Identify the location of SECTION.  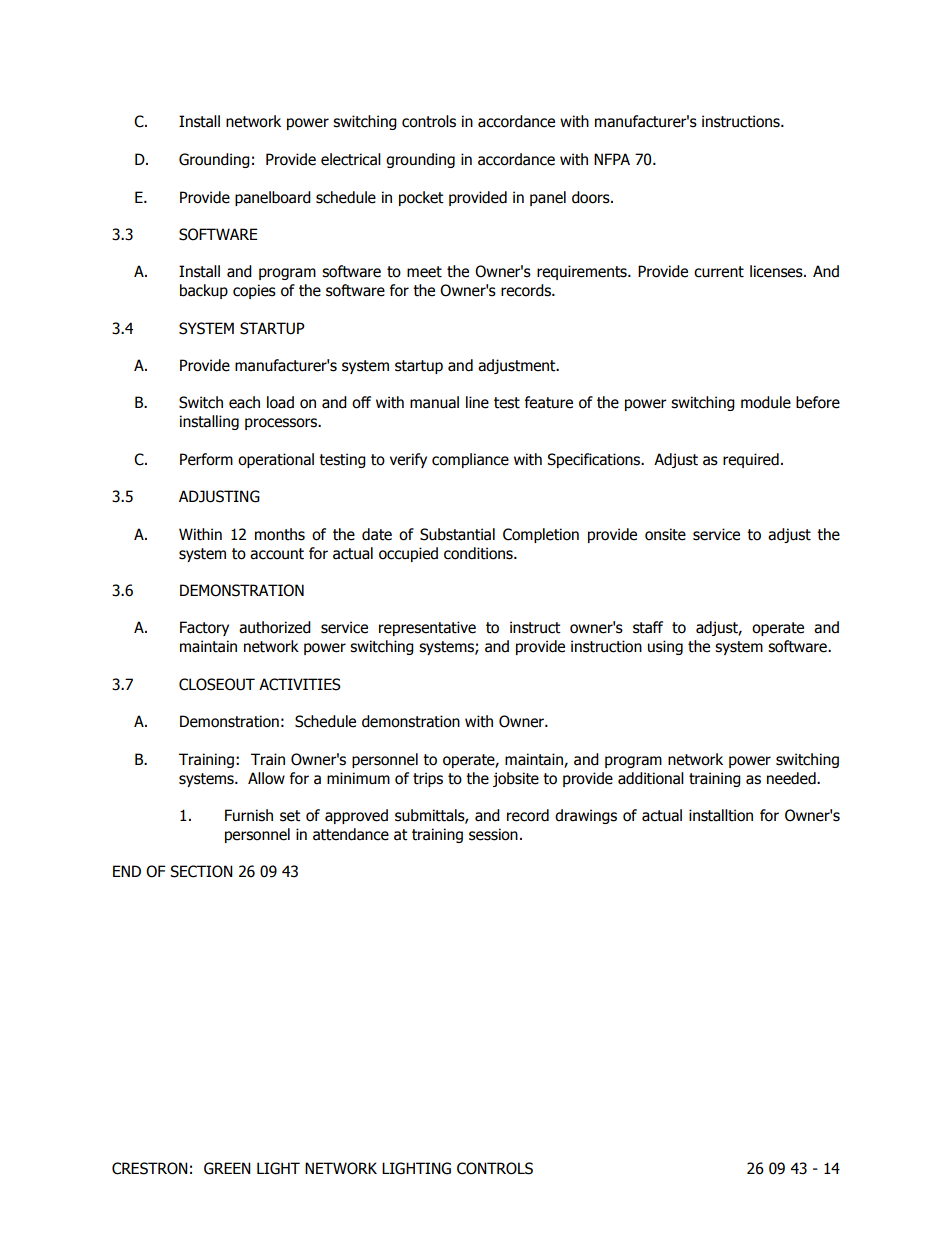
(201, 871).
